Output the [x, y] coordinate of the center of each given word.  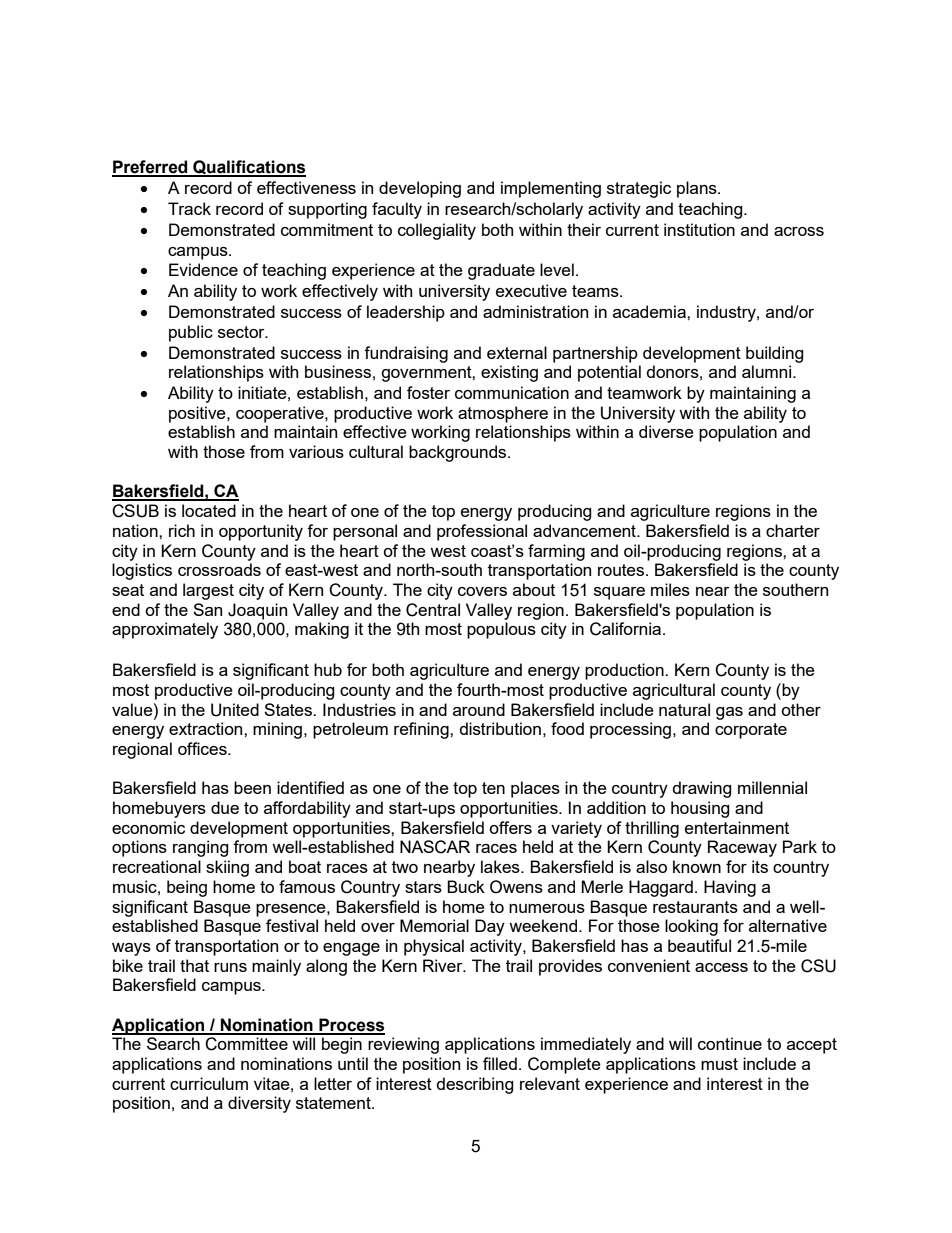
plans [698, 189]
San [207, 609]
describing [475, 1085]
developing [420, 189]
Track [189, 208]
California [625, 629]
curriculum [209, 1083]
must [719, 1064]
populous [501, 630]
